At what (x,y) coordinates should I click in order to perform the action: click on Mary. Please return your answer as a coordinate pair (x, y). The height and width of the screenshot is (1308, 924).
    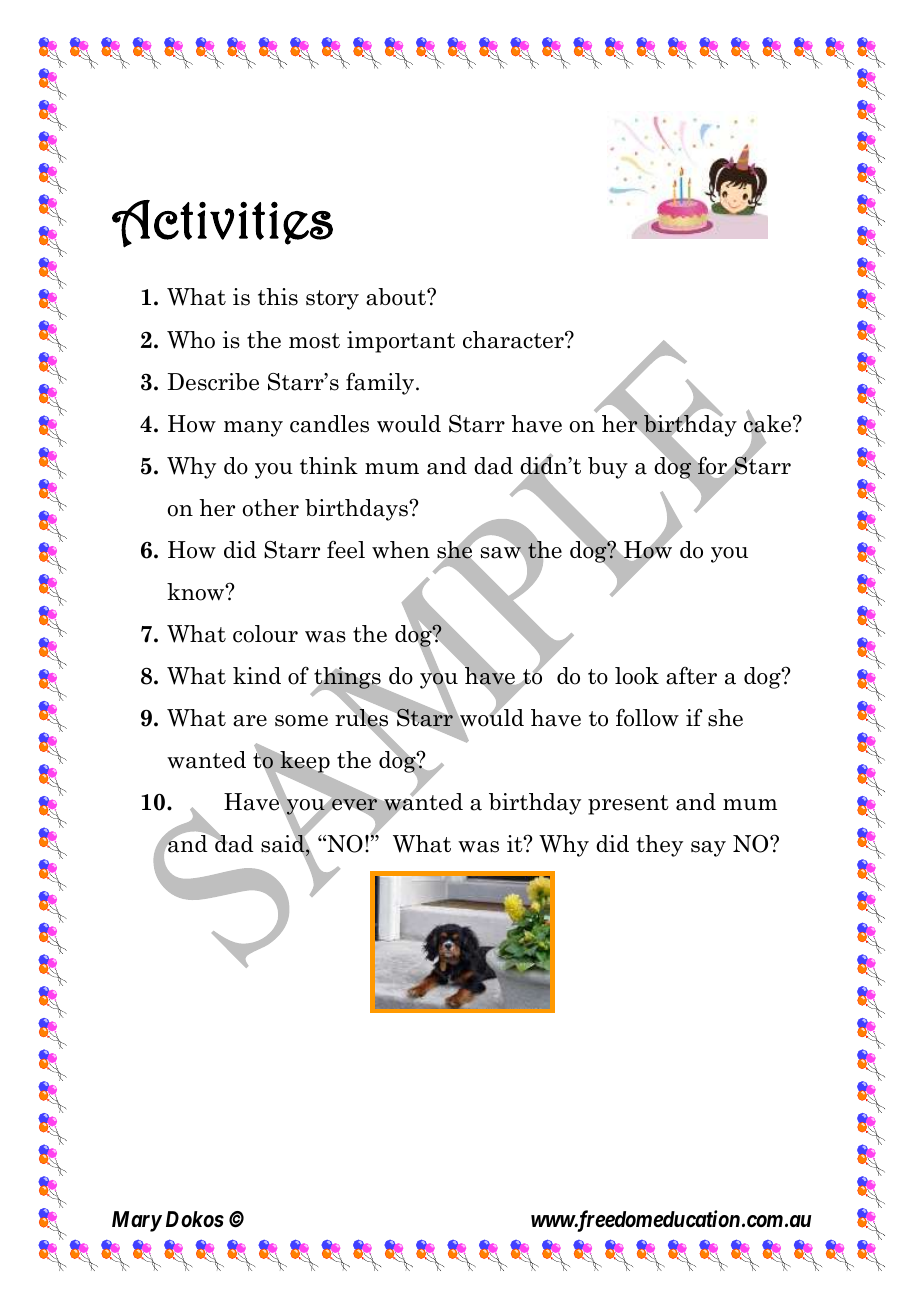
    Looking at the image, I should click on (137, 1221).
